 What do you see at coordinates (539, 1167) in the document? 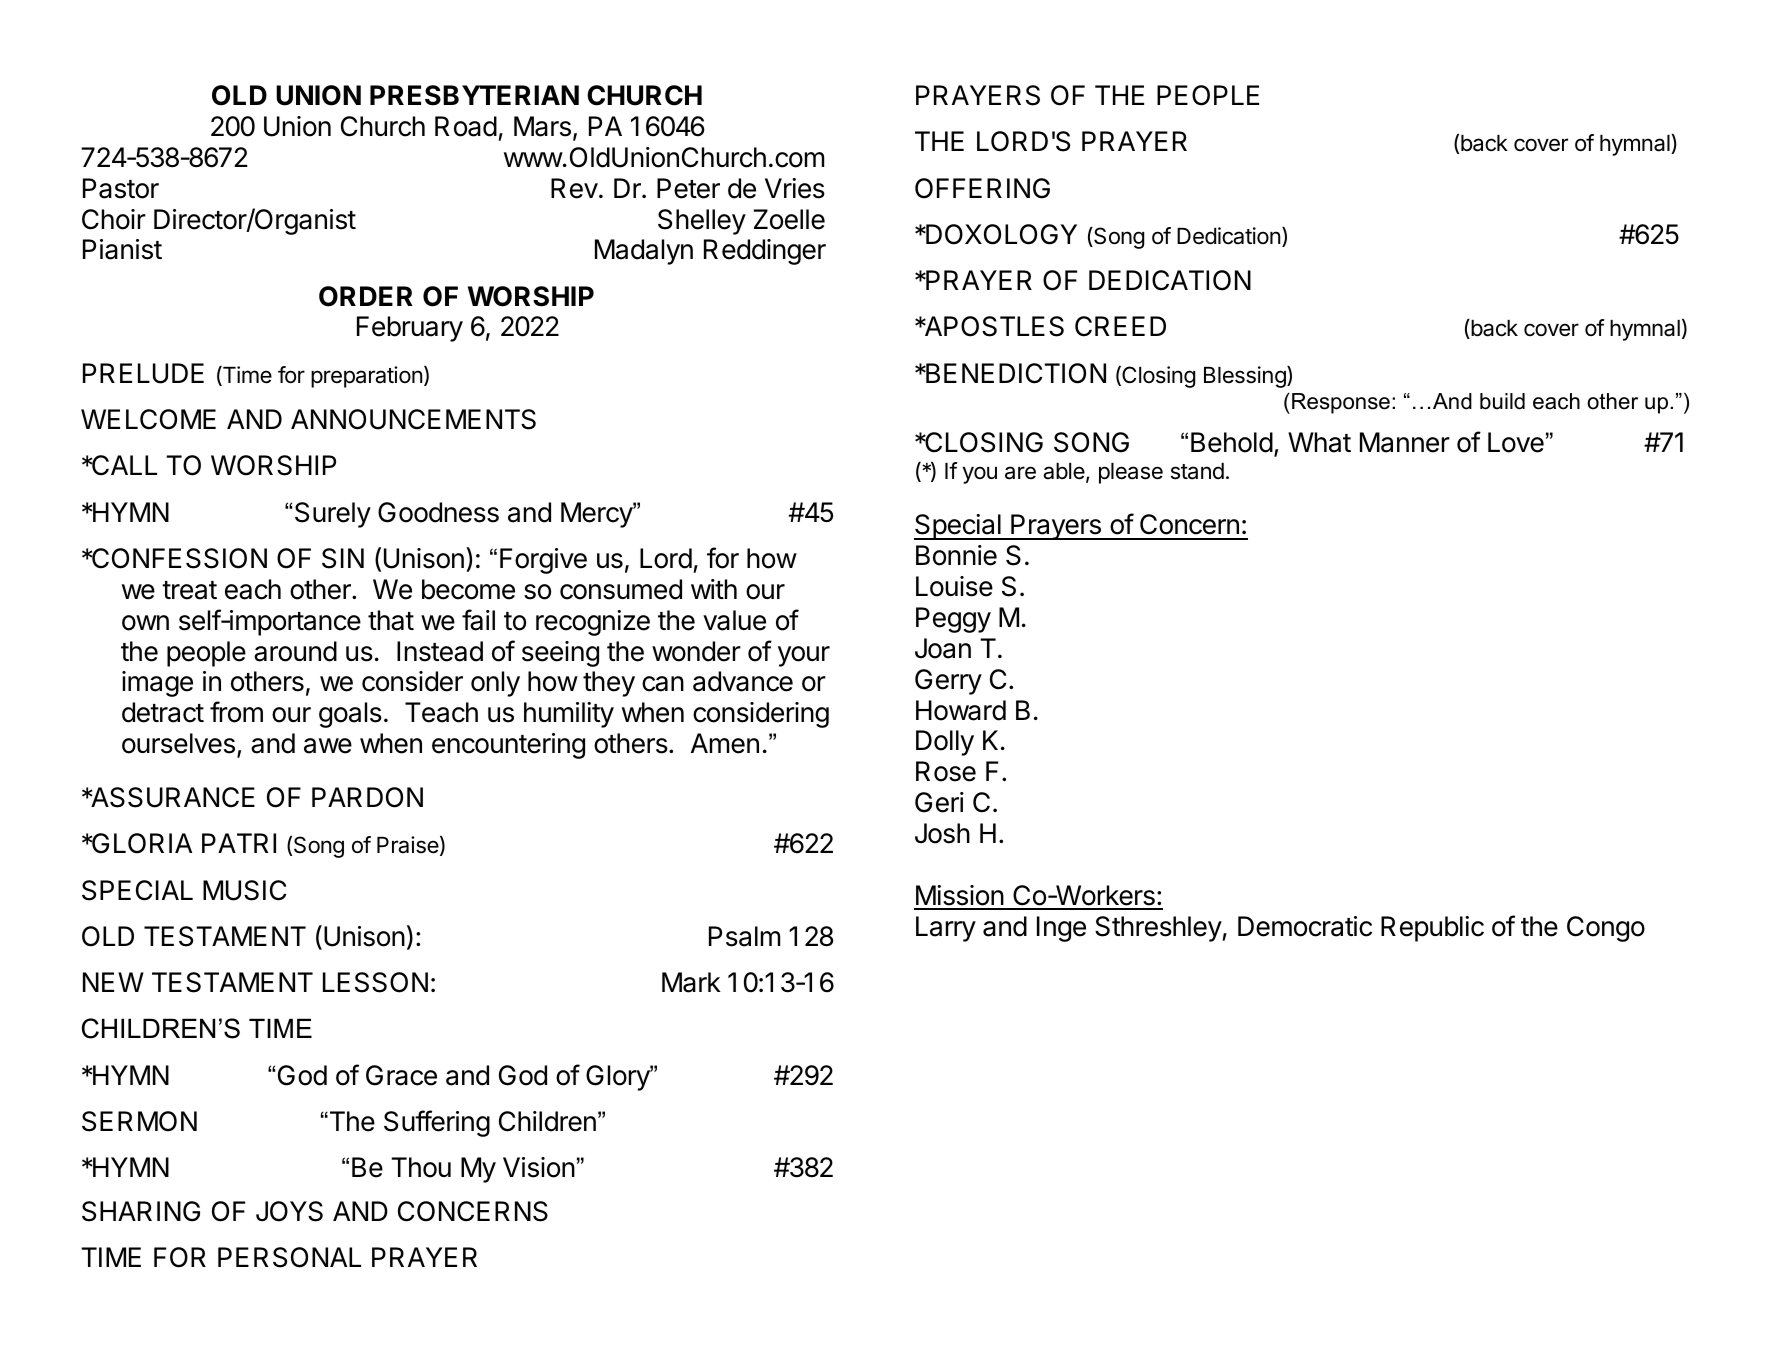
I see `Vision` at bounding box center [539, 1167].
